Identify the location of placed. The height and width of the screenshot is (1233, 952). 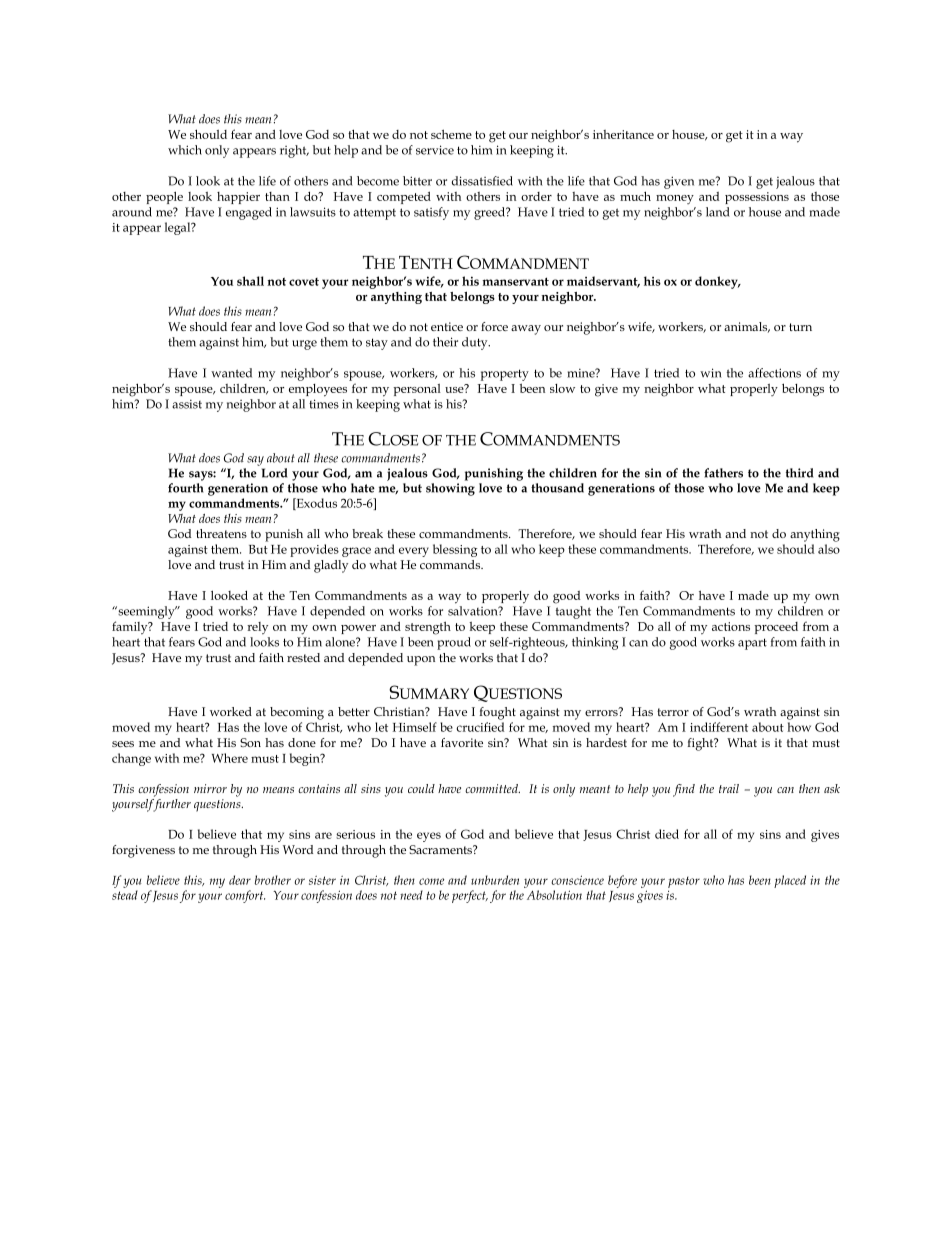
(790, 881).
